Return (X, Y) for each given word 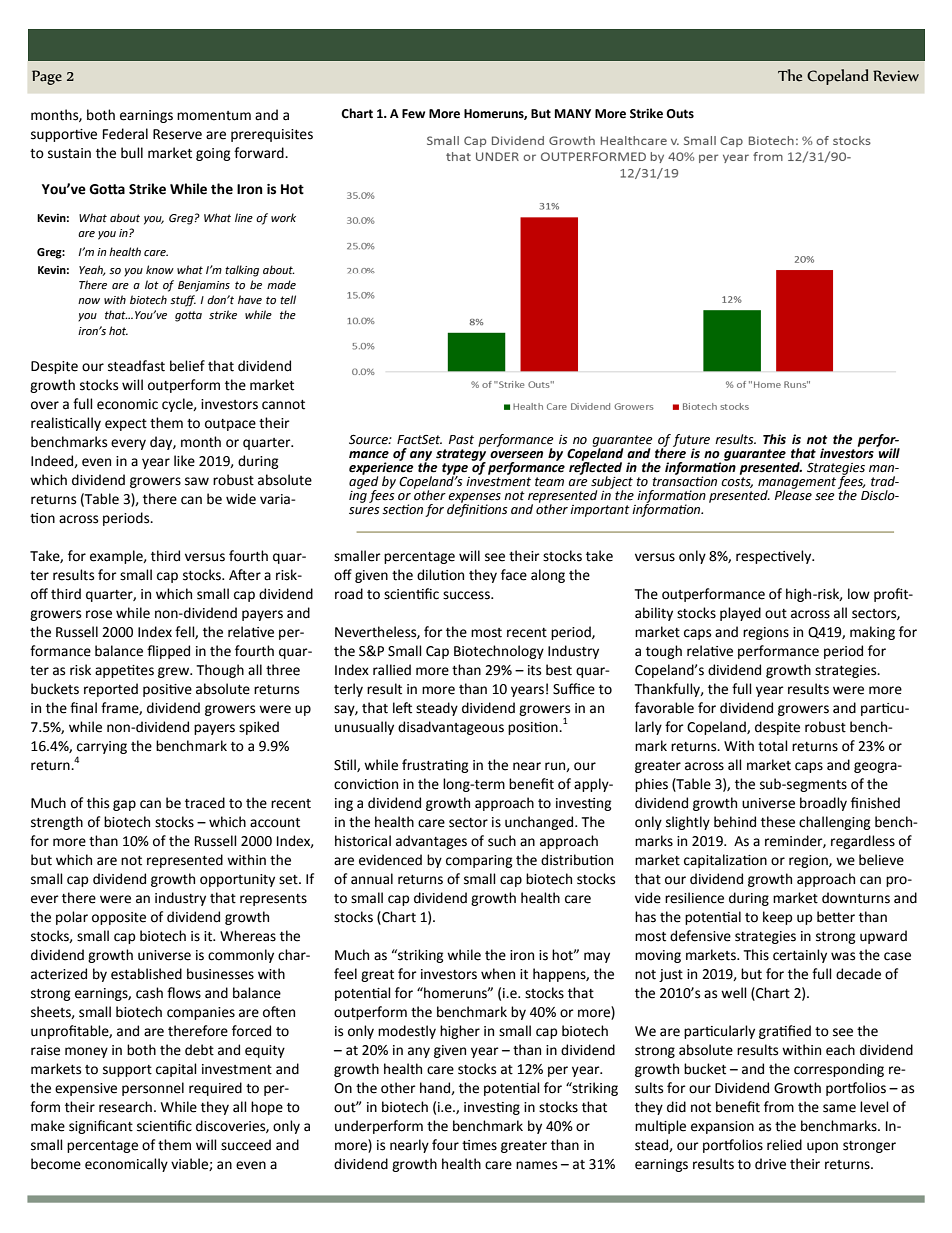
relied (784, 1145)
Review (896, 76)
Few (413, 114)
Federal (125, 134)
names (536, 1165)
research (125, 1107)
